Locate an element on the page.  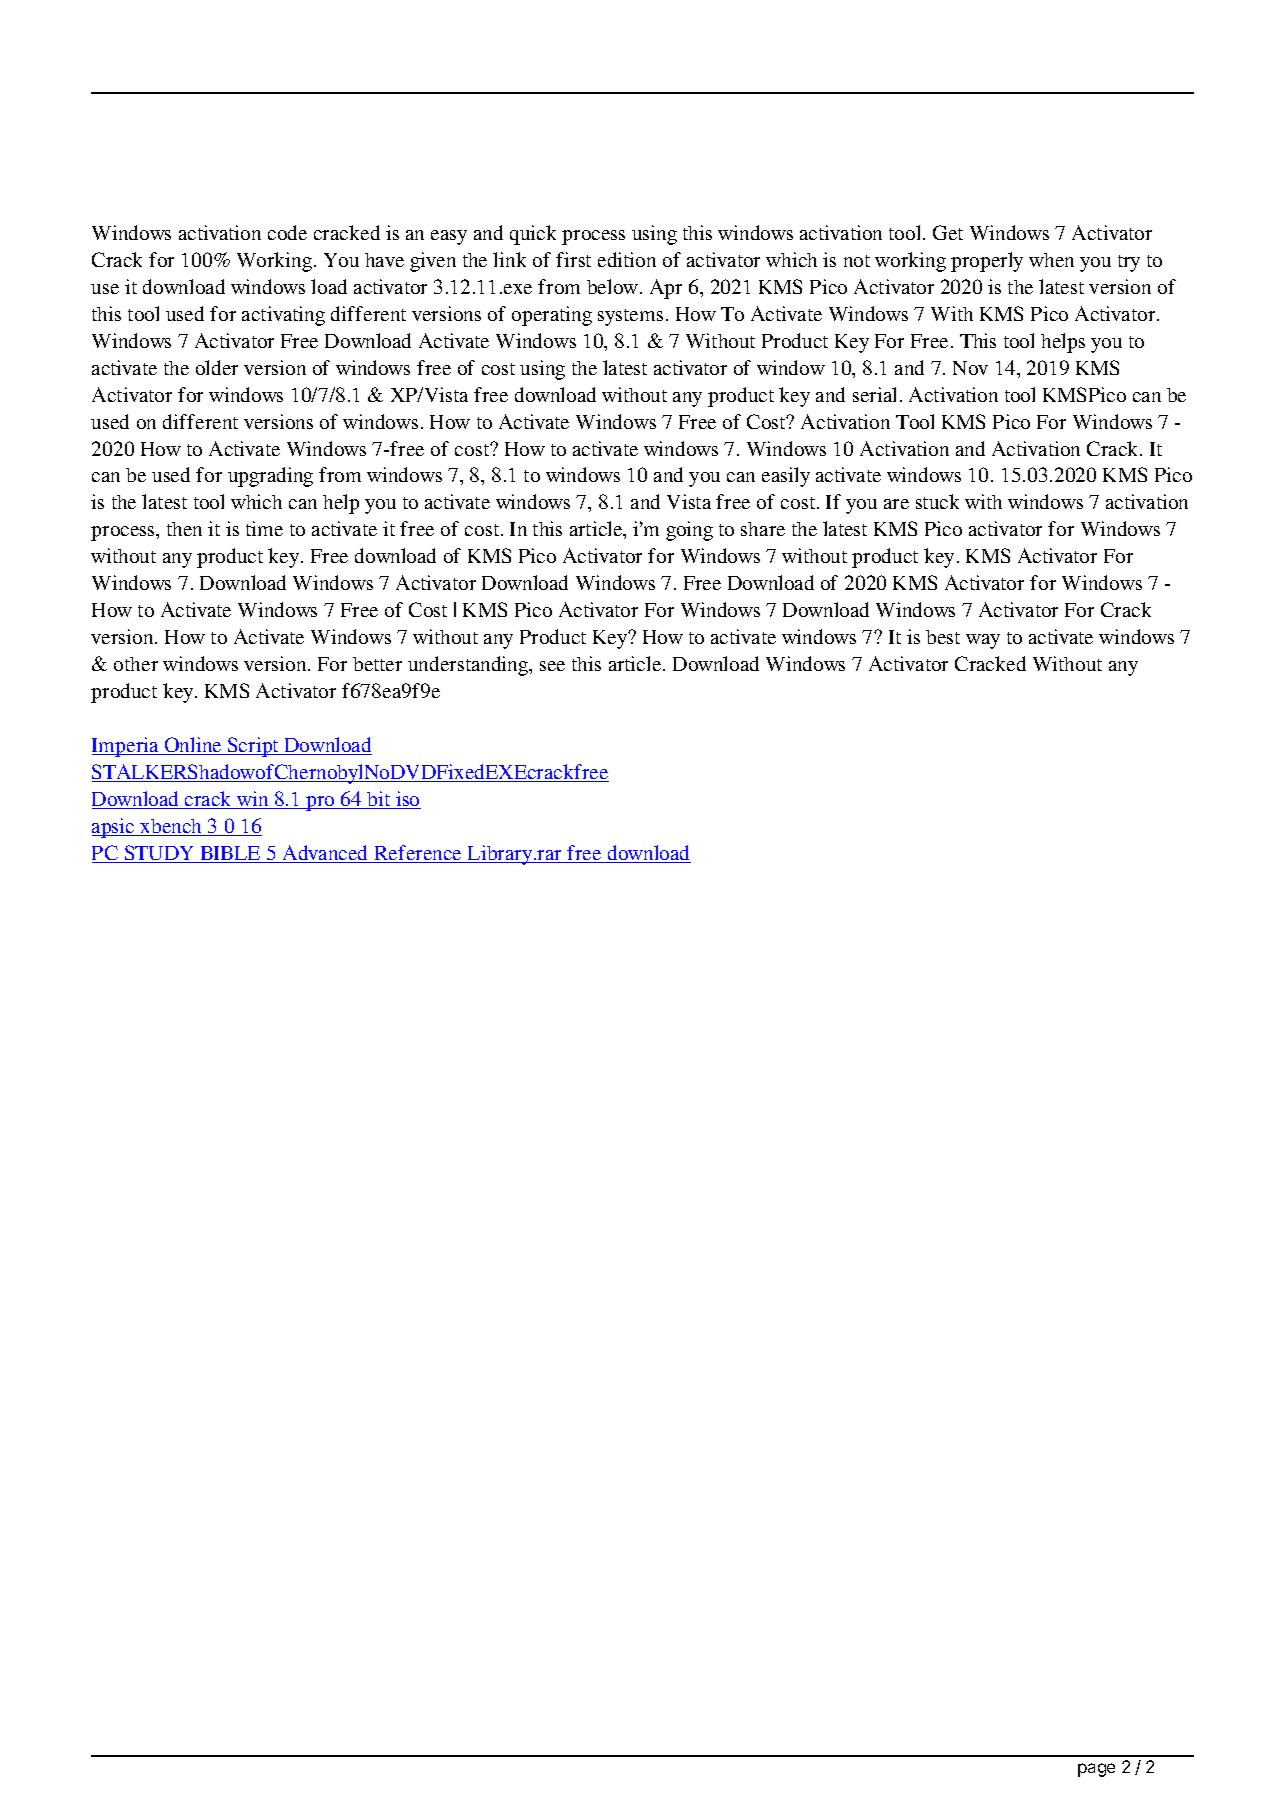
page is located at coordinates (1096, 1770).
